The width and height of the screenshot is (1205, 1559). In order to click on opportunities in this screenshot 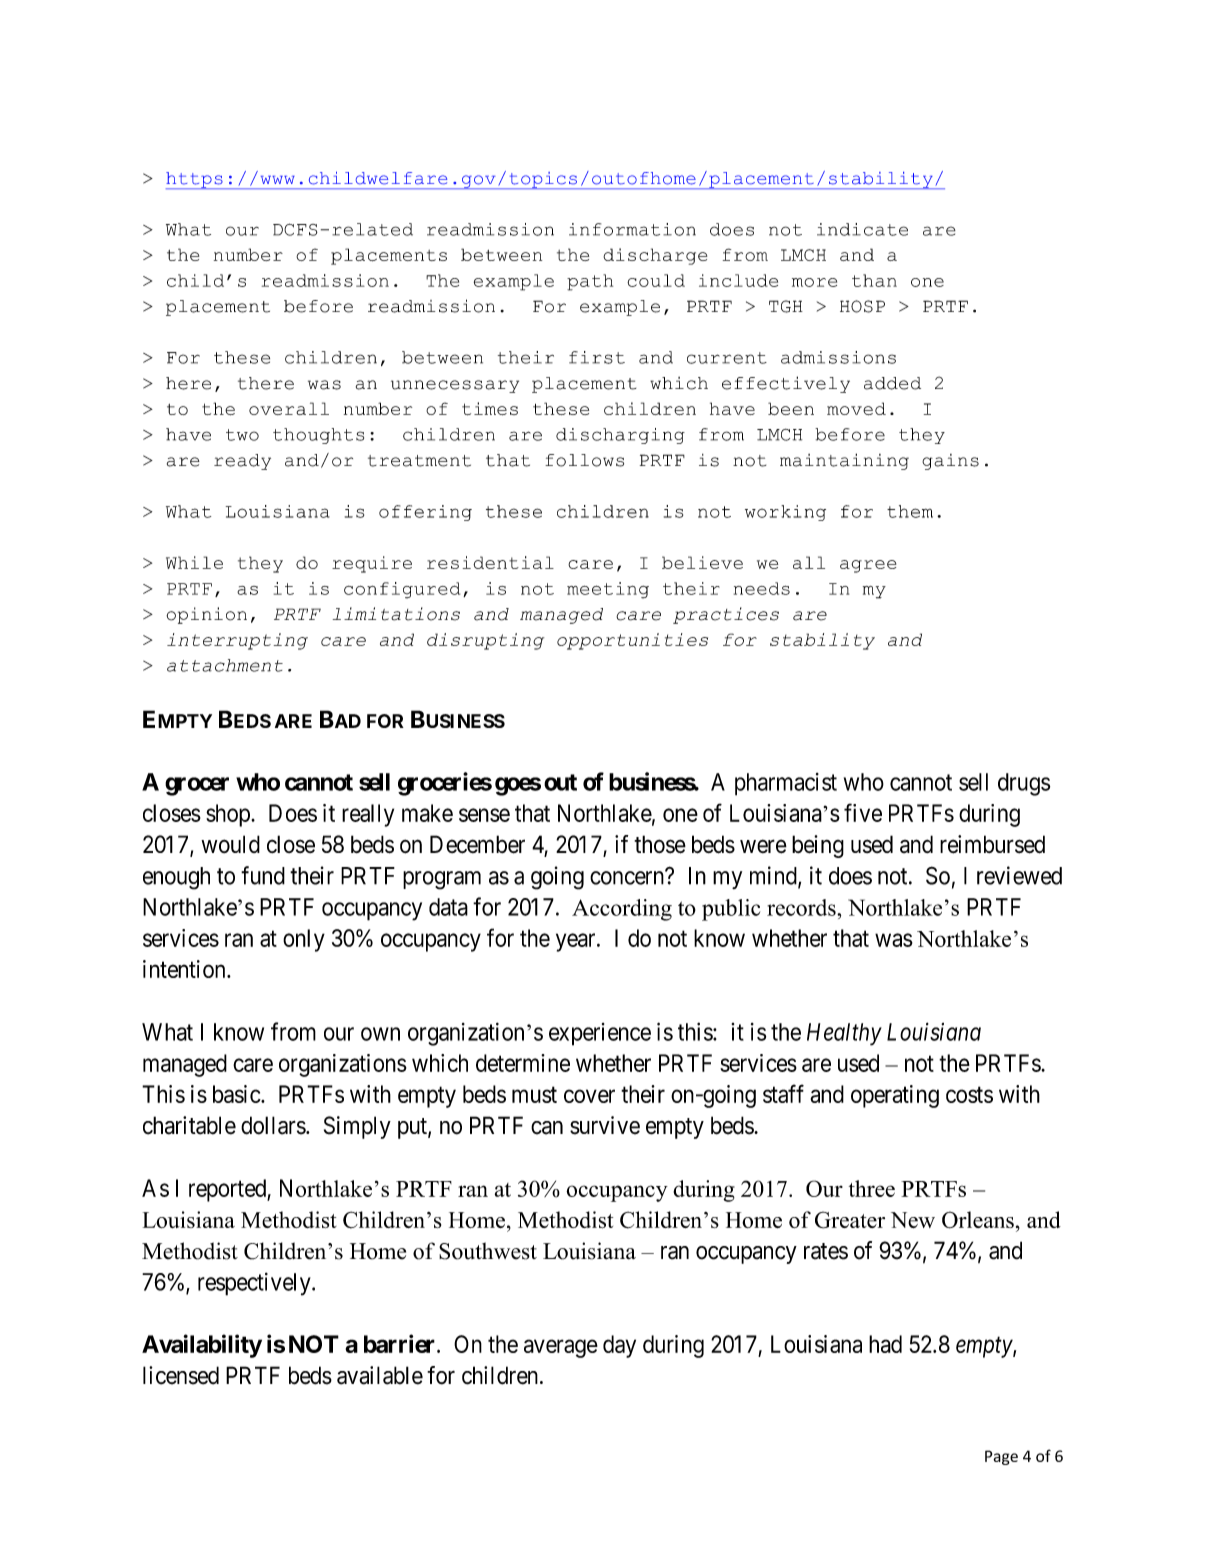, I will do `click(632, 641)`.
